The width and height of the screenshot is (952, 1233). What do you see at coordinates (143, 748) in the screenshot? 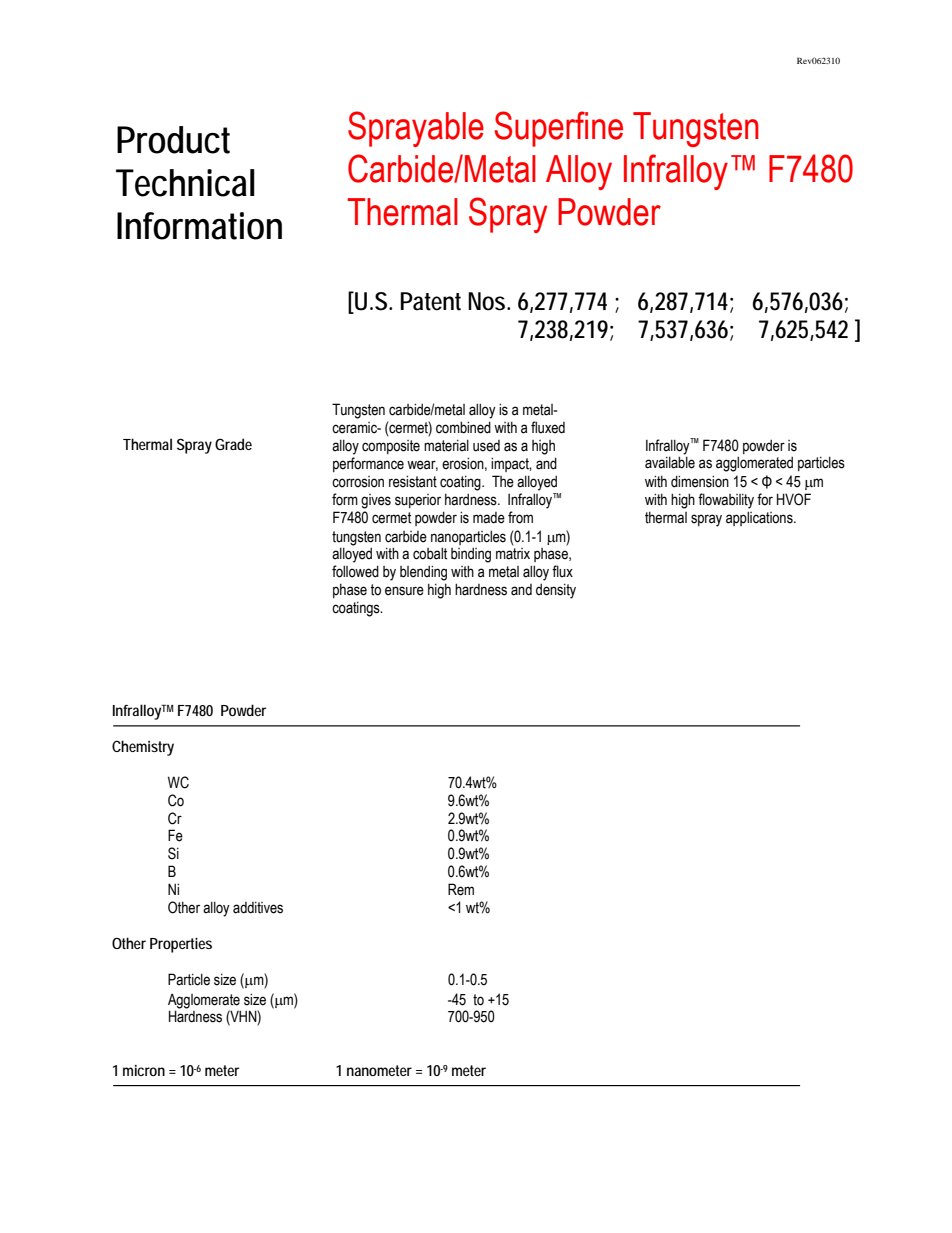
I see `Chemistry` at bounding box center [143, 748].
